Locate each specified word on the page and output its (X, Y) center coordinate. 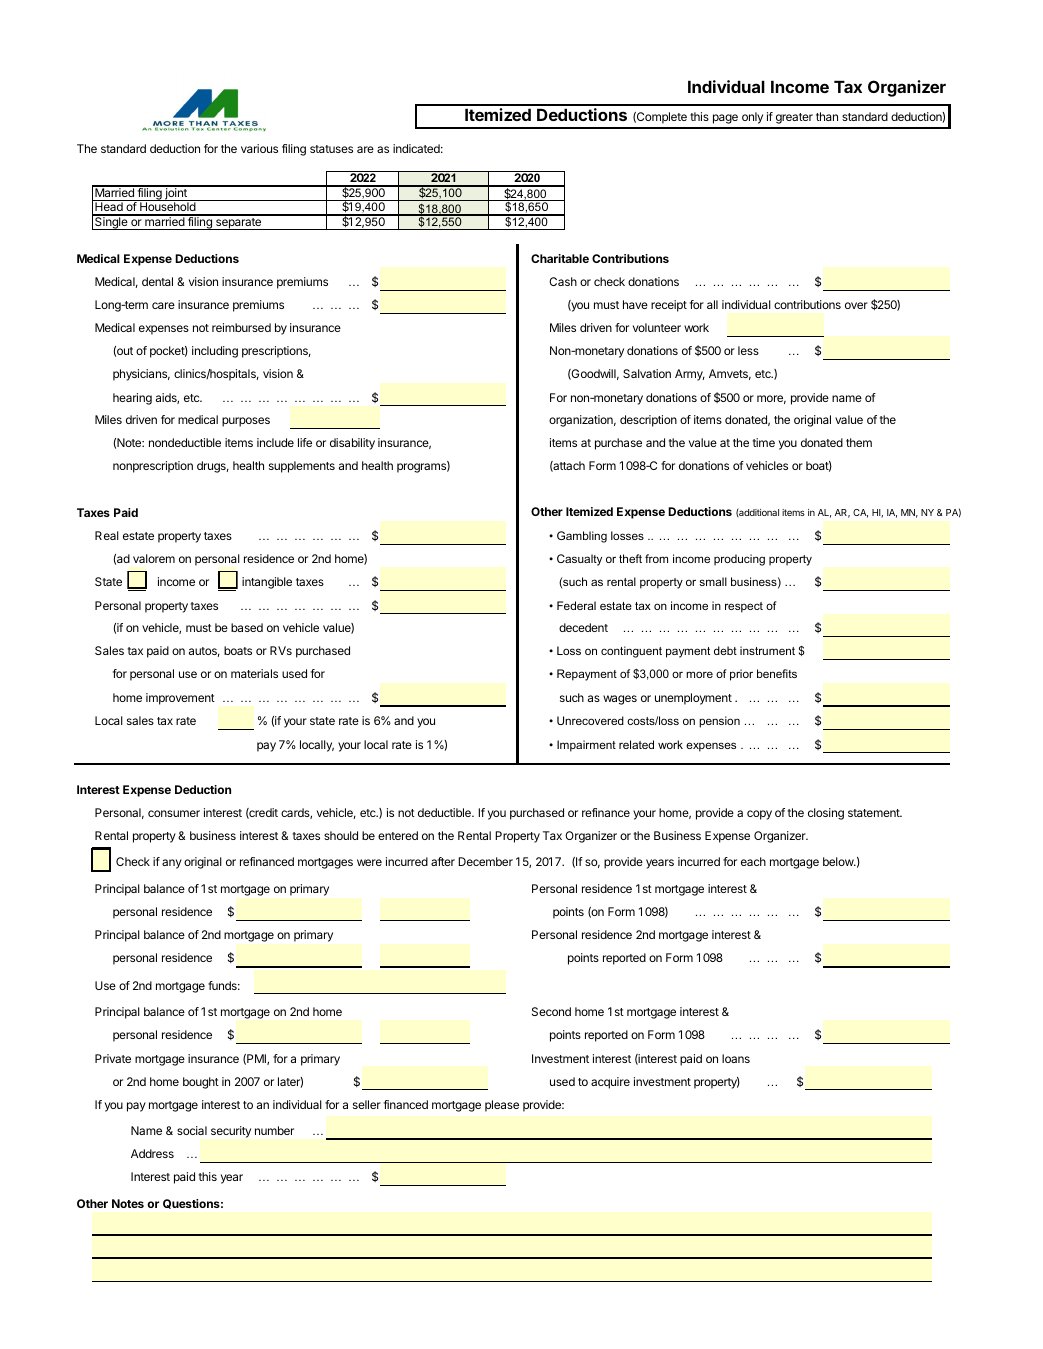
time (764, 442)
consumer (174, 813)
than (827, 116)
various (259, 148)
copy (759, 815)
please (502, 1106)
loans (736, 1058)
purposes (246, 422)
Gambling (582, 537)
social (192, 1130)
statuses (331, 149)
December (485, 861)
